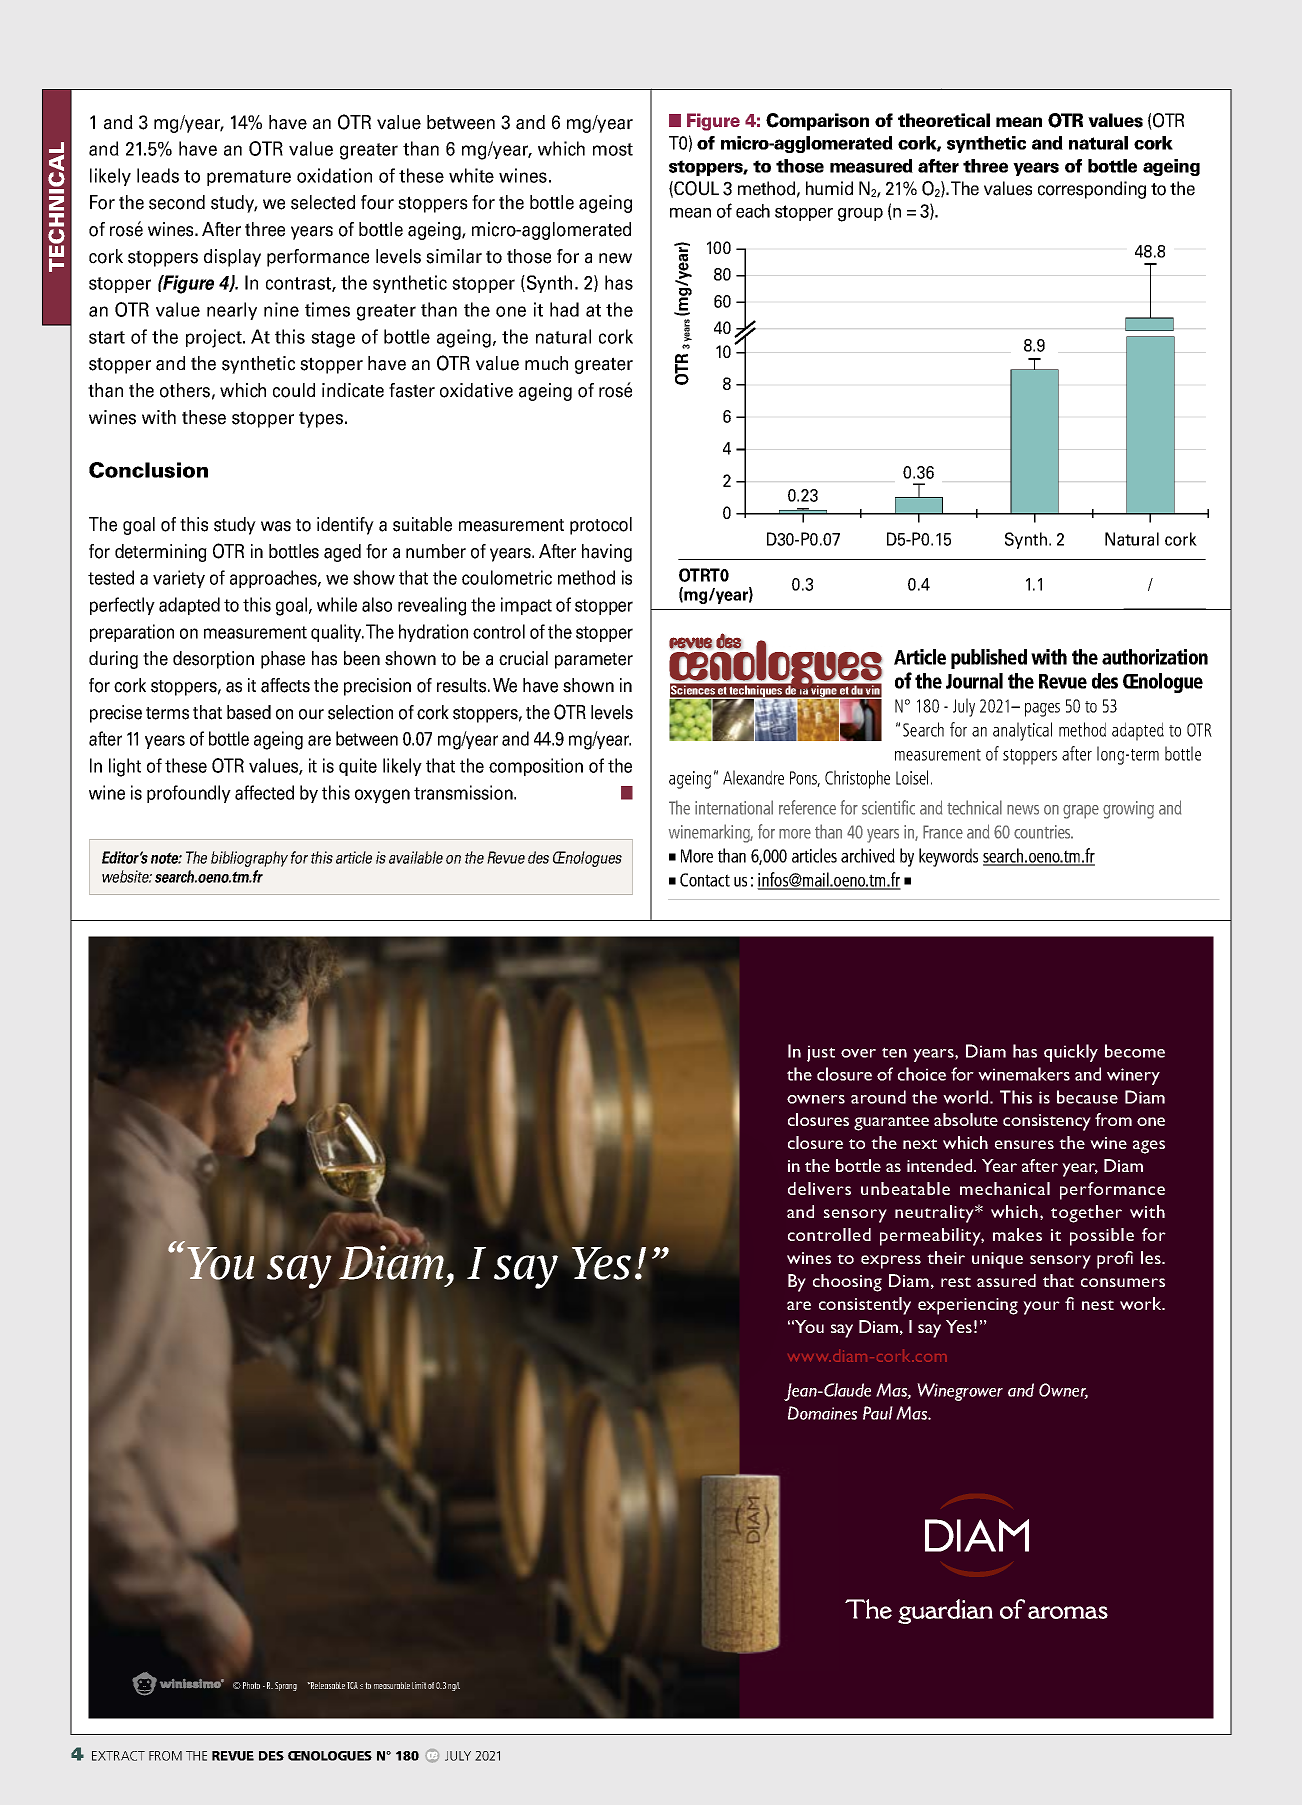 Image resolution: width=1302 pixels, height=1805 pixels. Describe the element at coordinates (127, 876) in the image. I see `website` at that location.
